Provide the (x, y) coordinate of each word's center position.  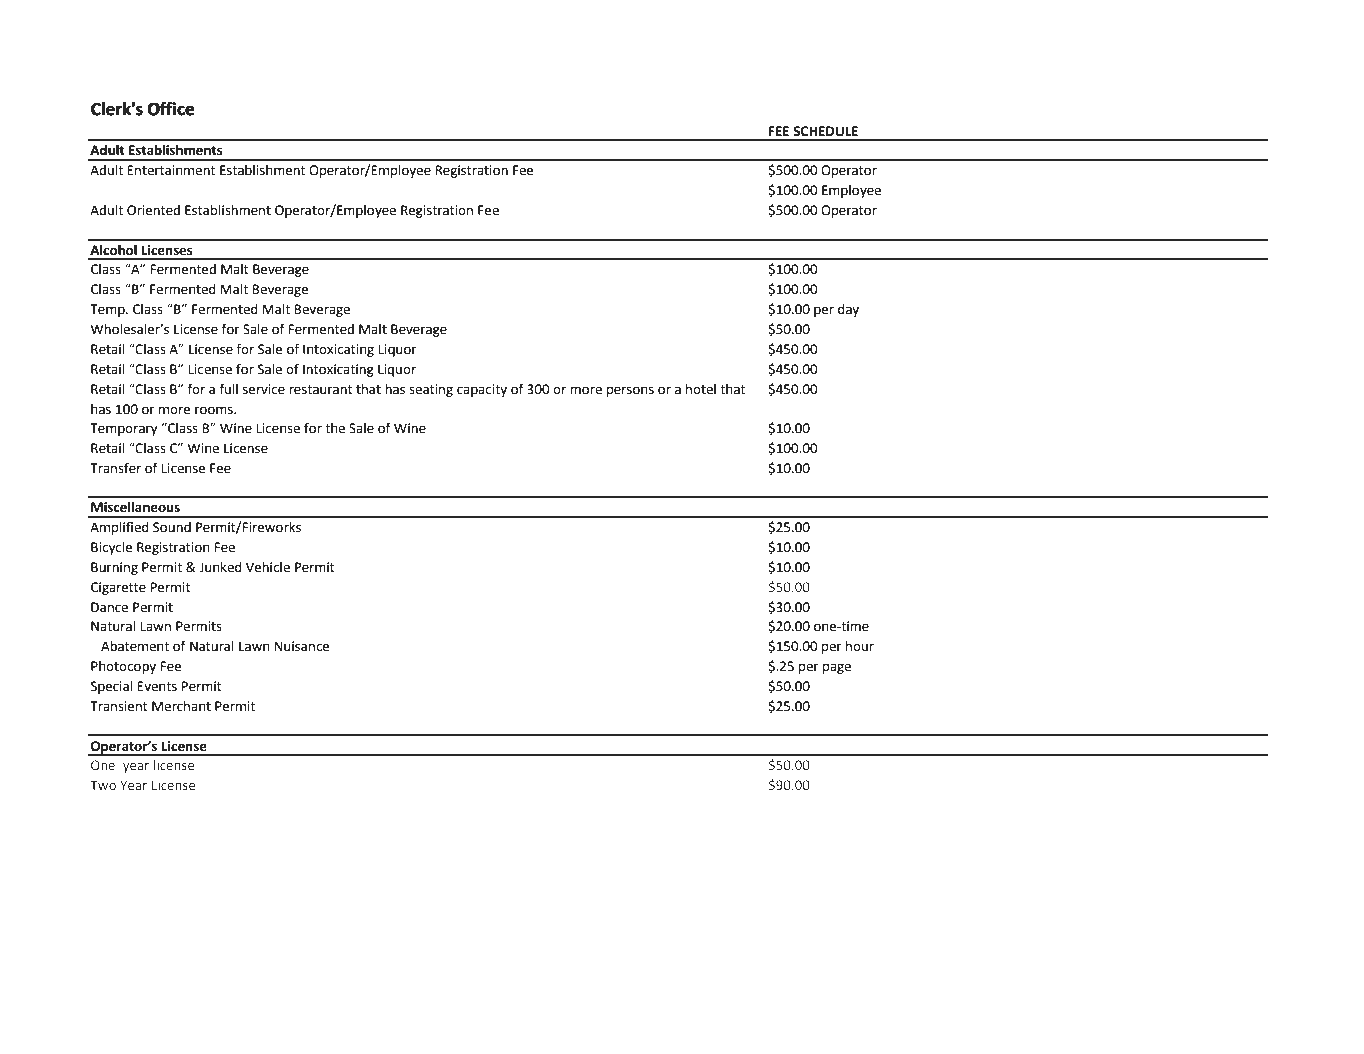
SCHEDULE (825, 131)
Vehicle (268, 567)
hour (860, 646)
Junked (220, 567)
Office (171, 109)
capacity (482, 390)
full (229, 389)
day (848, 310)
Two (103, 785)
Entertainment (171, 170)
